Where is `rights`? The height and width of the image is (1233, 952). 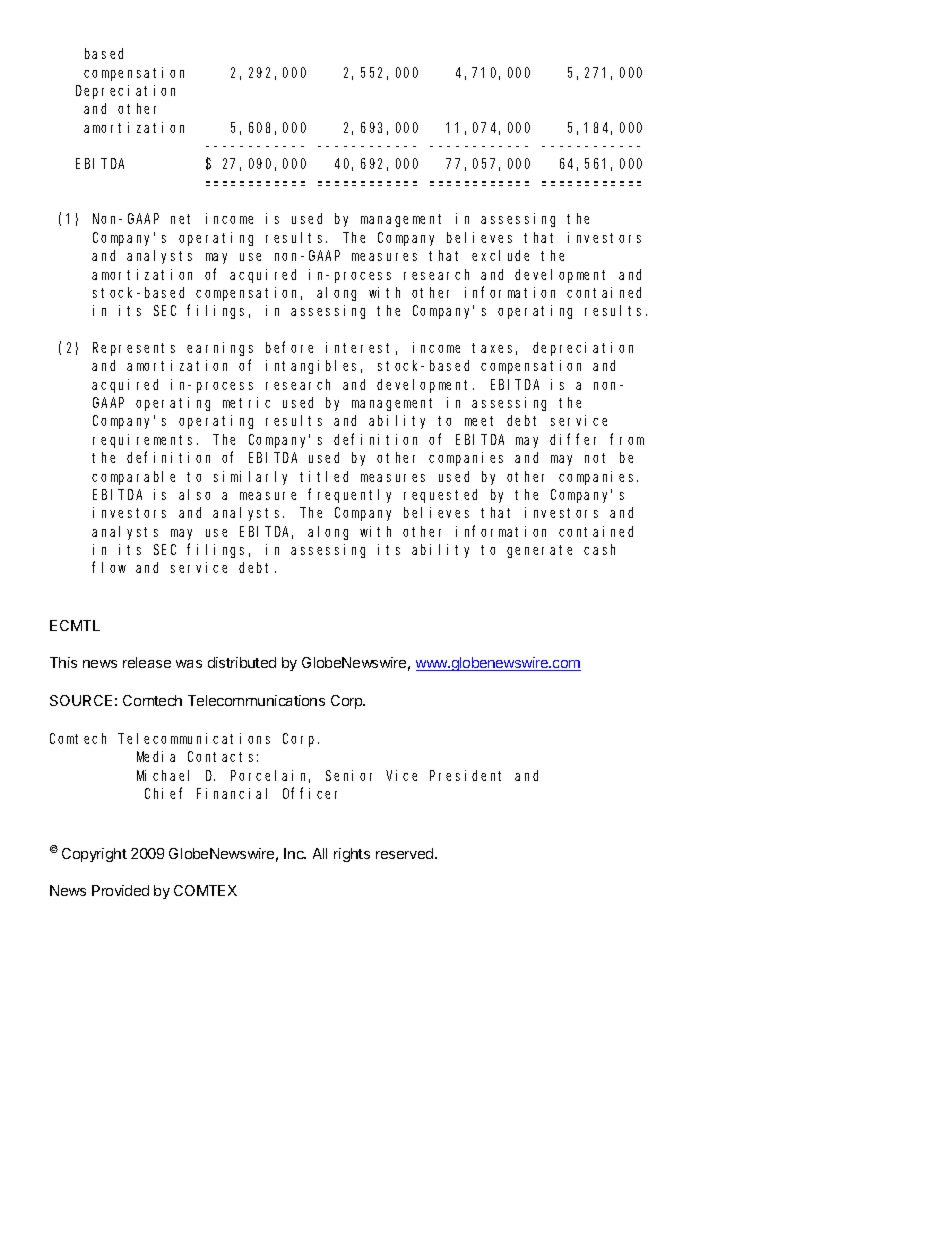
rights is located at coordinates (352, 855).
